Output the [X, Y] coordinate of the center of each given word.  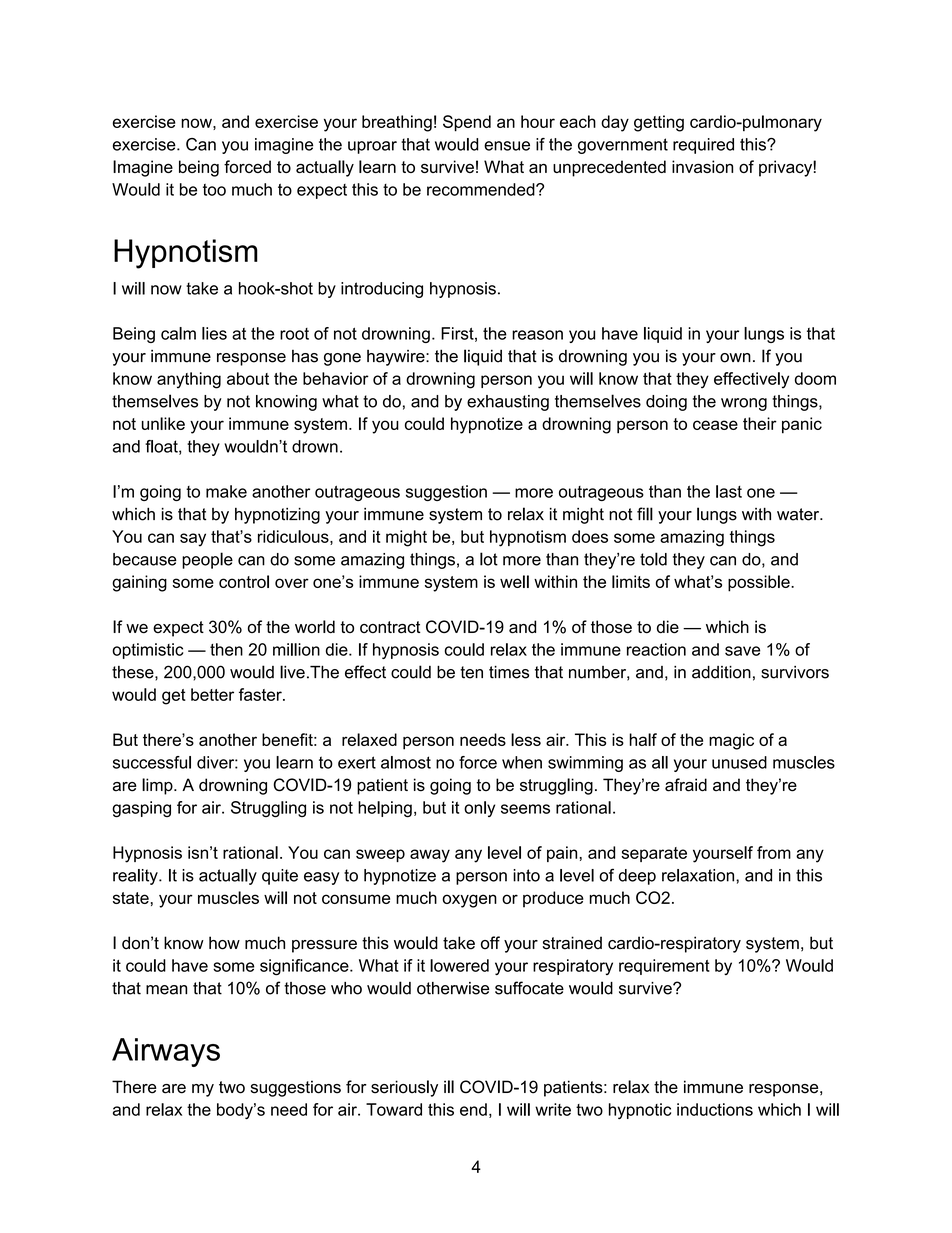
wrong [744, 404]
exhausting [508, 403]
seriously [404, 1088]
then [226, 649]
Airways [166, 1052]
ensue [507, 146]
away [430, 856]
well [514, 581]
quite [280, 877]
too [214, 190]
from [774, 852]
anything [189, 380]
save [743, 651]
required [703, 146]
